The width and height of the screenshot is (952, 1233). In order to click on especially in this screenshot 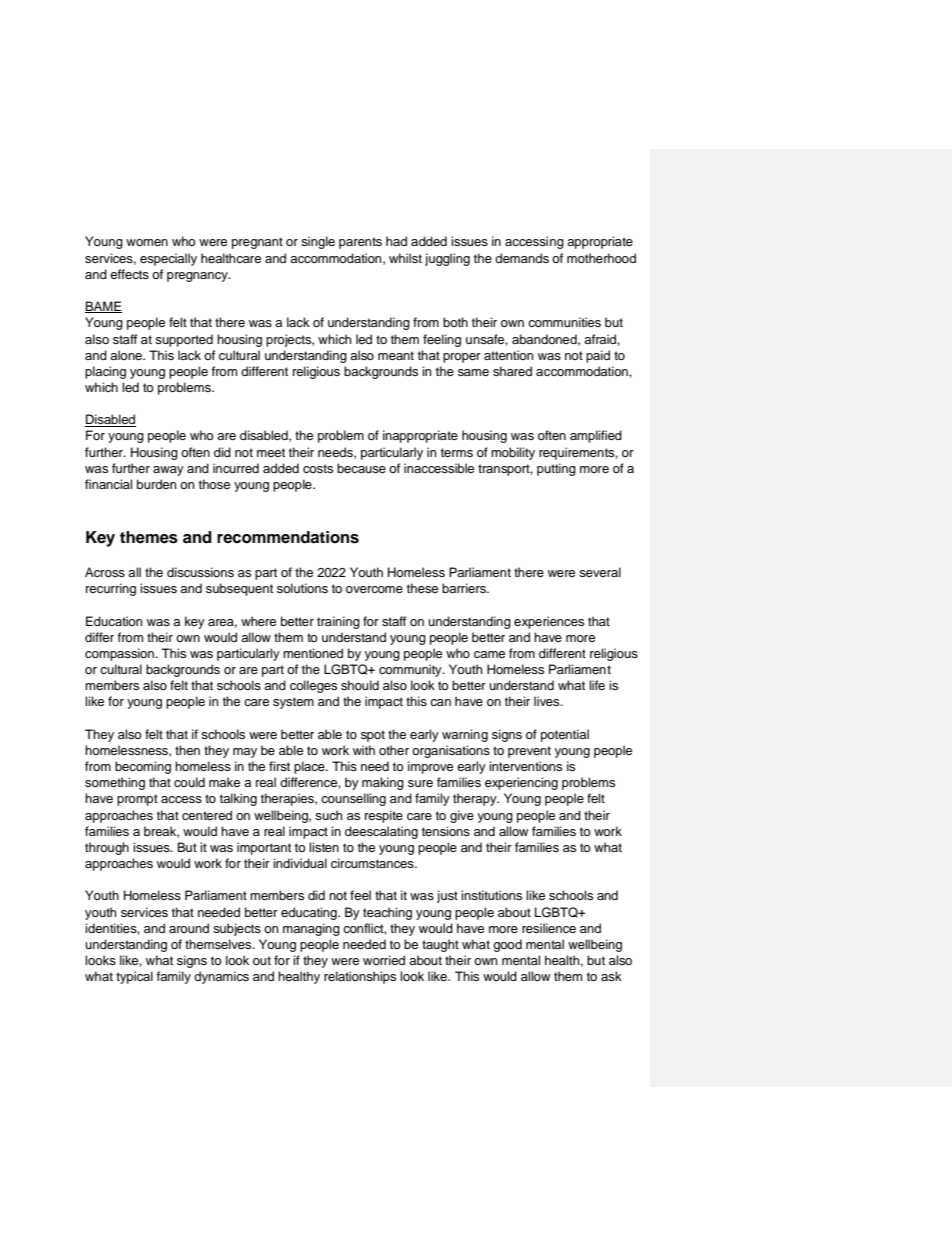, I will do `click(168, 259)`.
